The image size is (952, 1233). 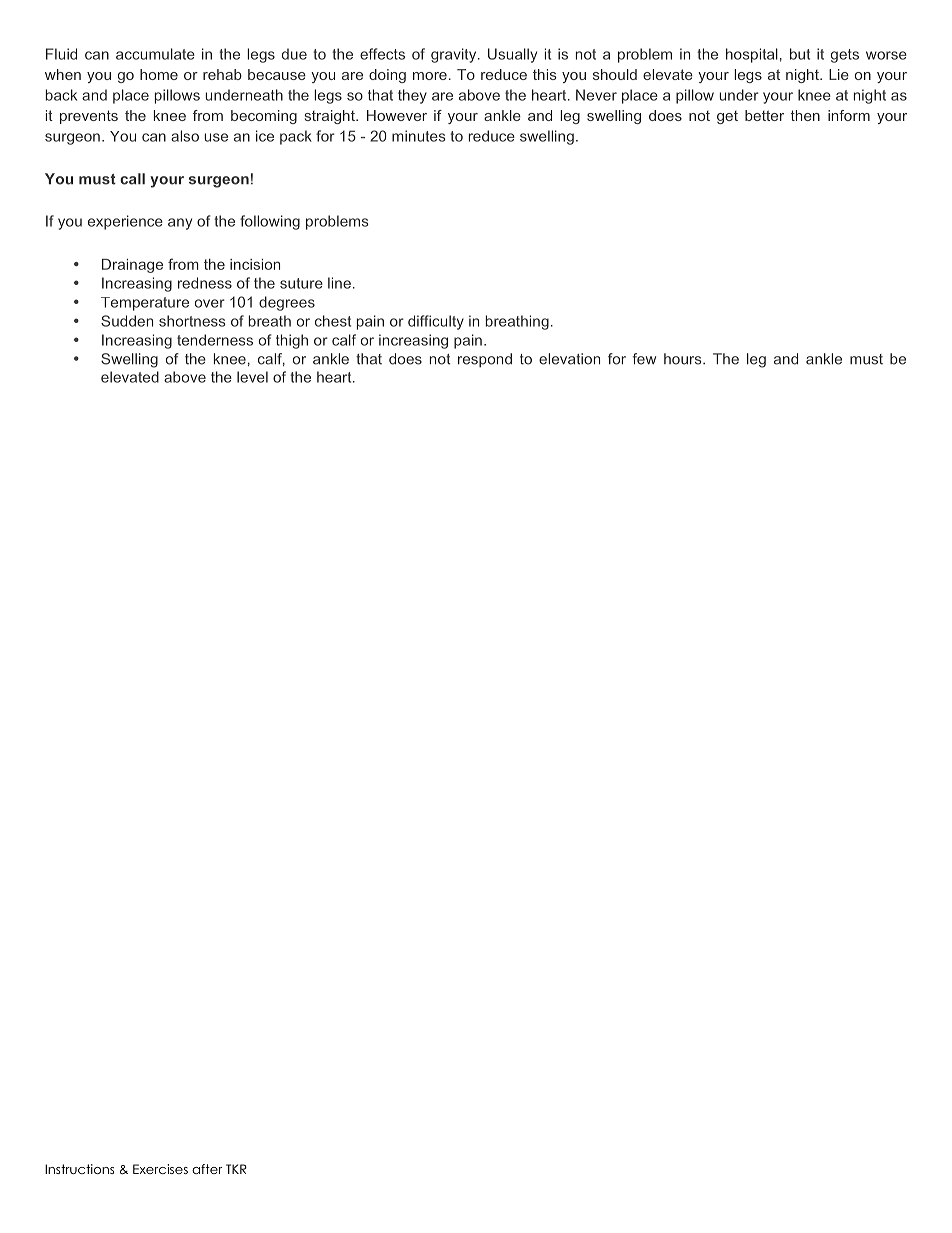 I want to click on then, so click(x=805, y=115).
